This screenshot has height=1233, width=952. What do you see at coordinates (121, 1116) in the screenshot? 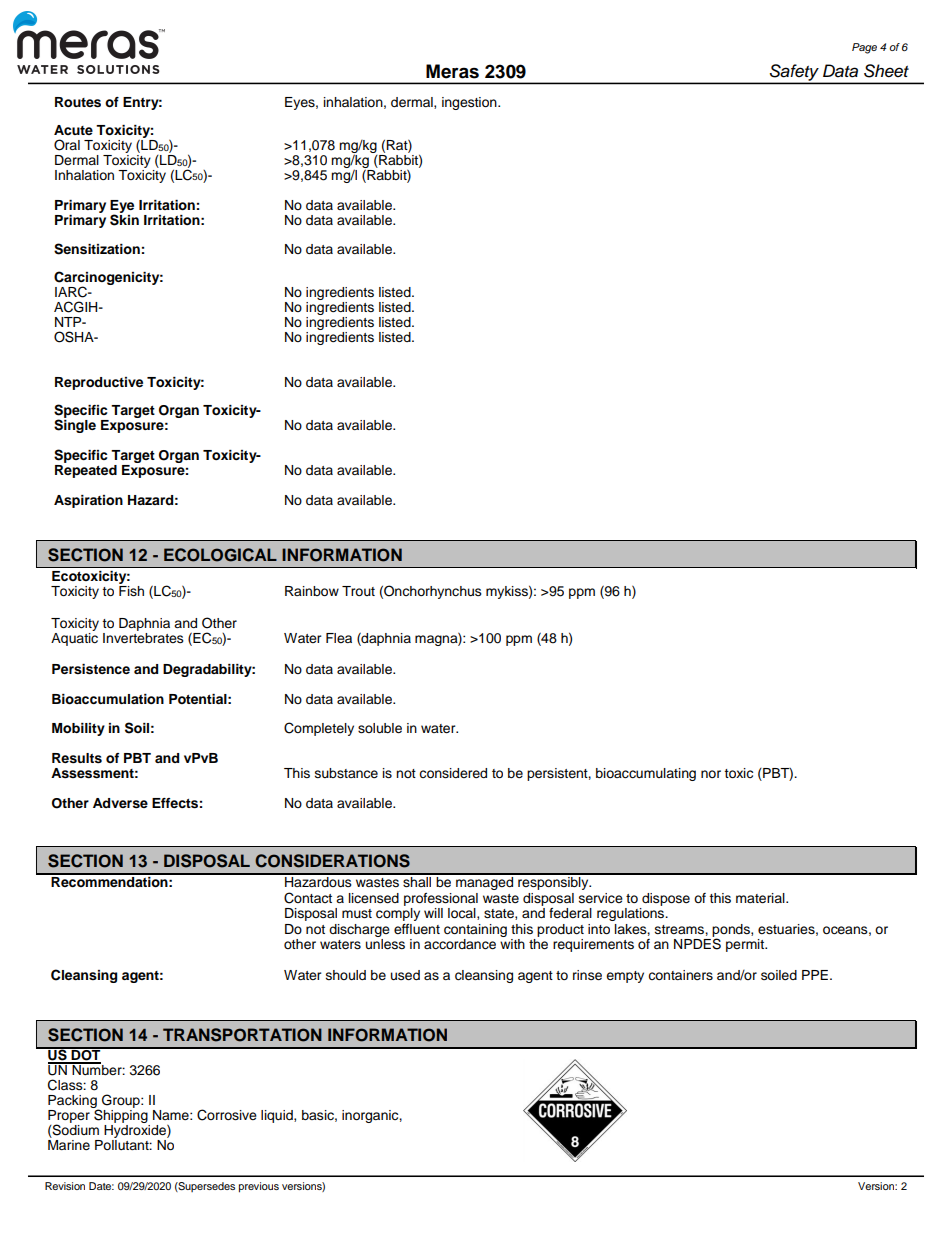
I see `Shipping` at bounding box center [121, 1116].
